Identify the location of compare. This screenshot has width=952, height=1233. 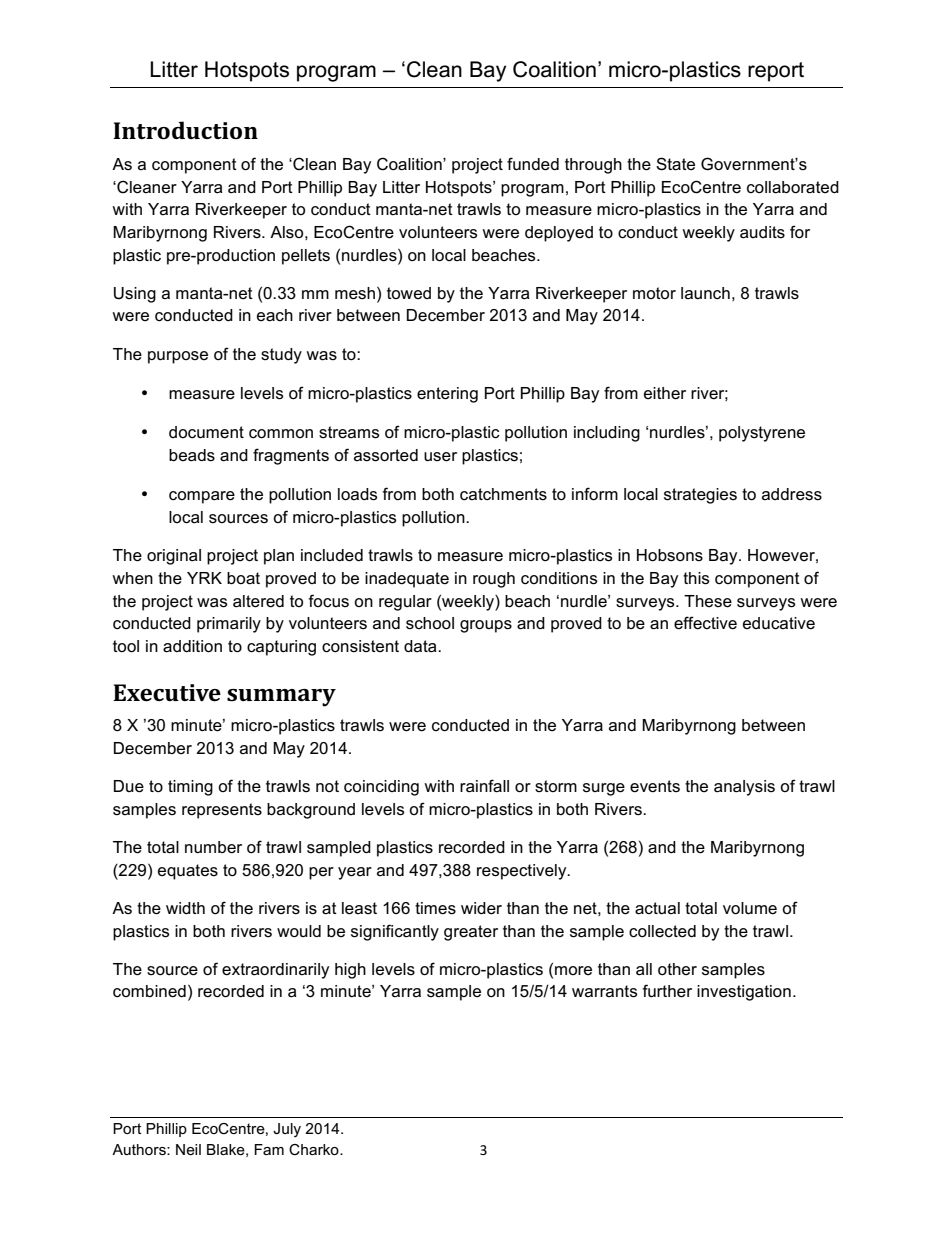
(202, 497).
